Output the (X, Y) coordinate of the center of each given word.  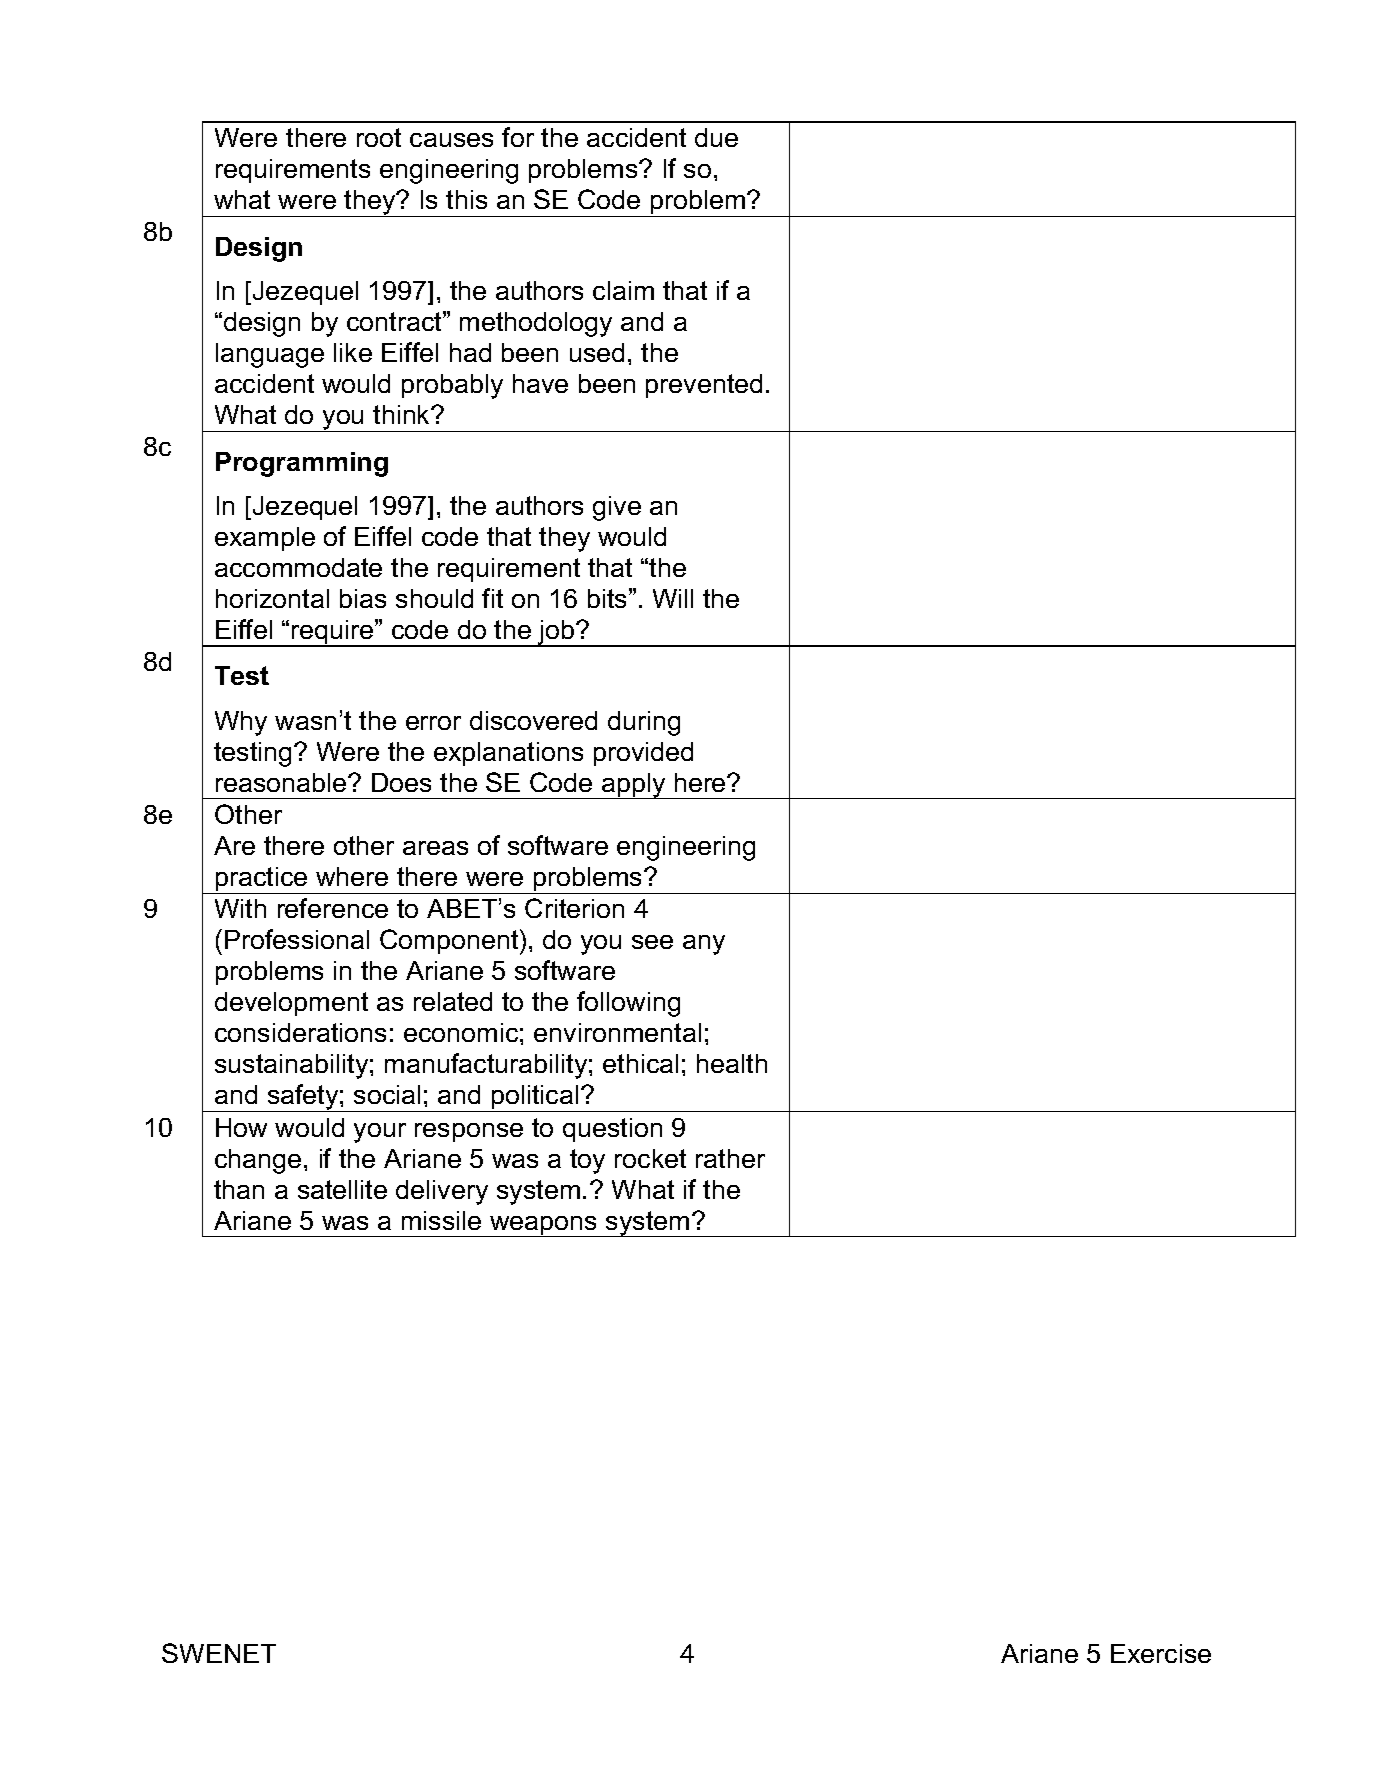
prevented (704, 386)
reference (333, 908)
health (732, 1063)
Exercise (1161, 1653)
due (716, 137)
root (379, 137)
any (704, 945)
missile (441, 1220)
